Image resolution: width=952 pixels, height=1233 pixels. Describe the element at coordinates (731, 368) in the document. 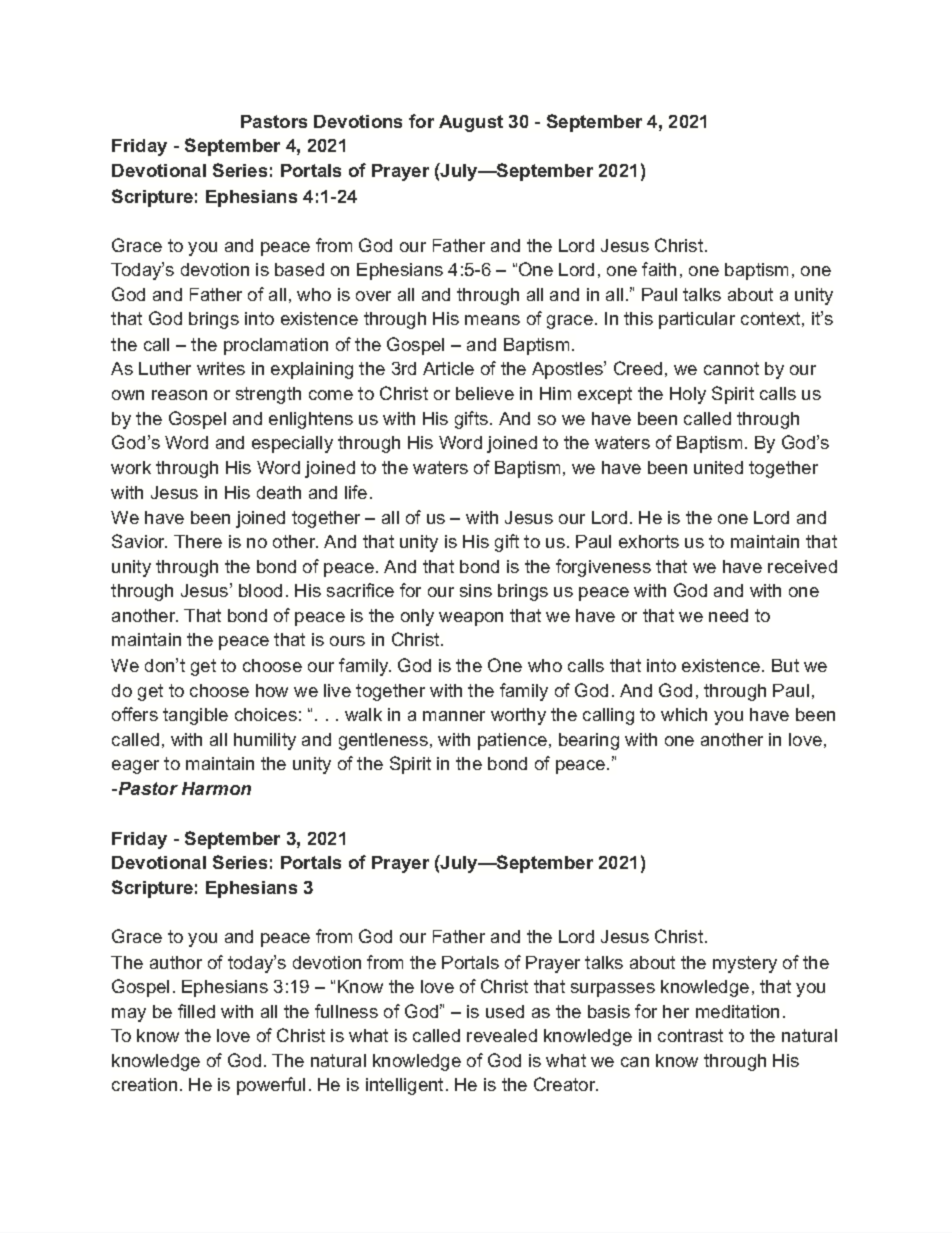

I see `cannot` at that location.
